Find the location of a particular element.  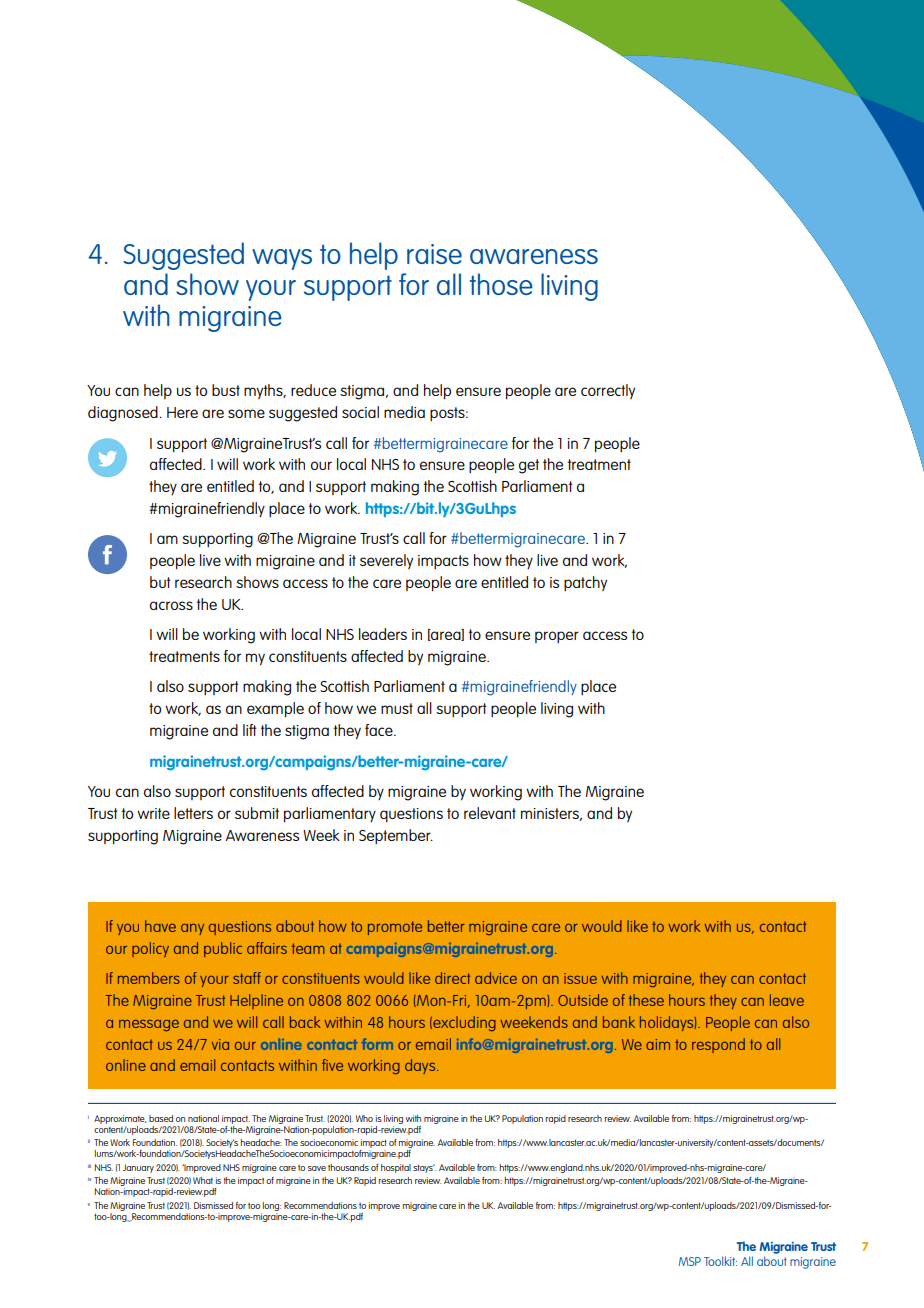

patchy is located at coordinates (585, 583).
